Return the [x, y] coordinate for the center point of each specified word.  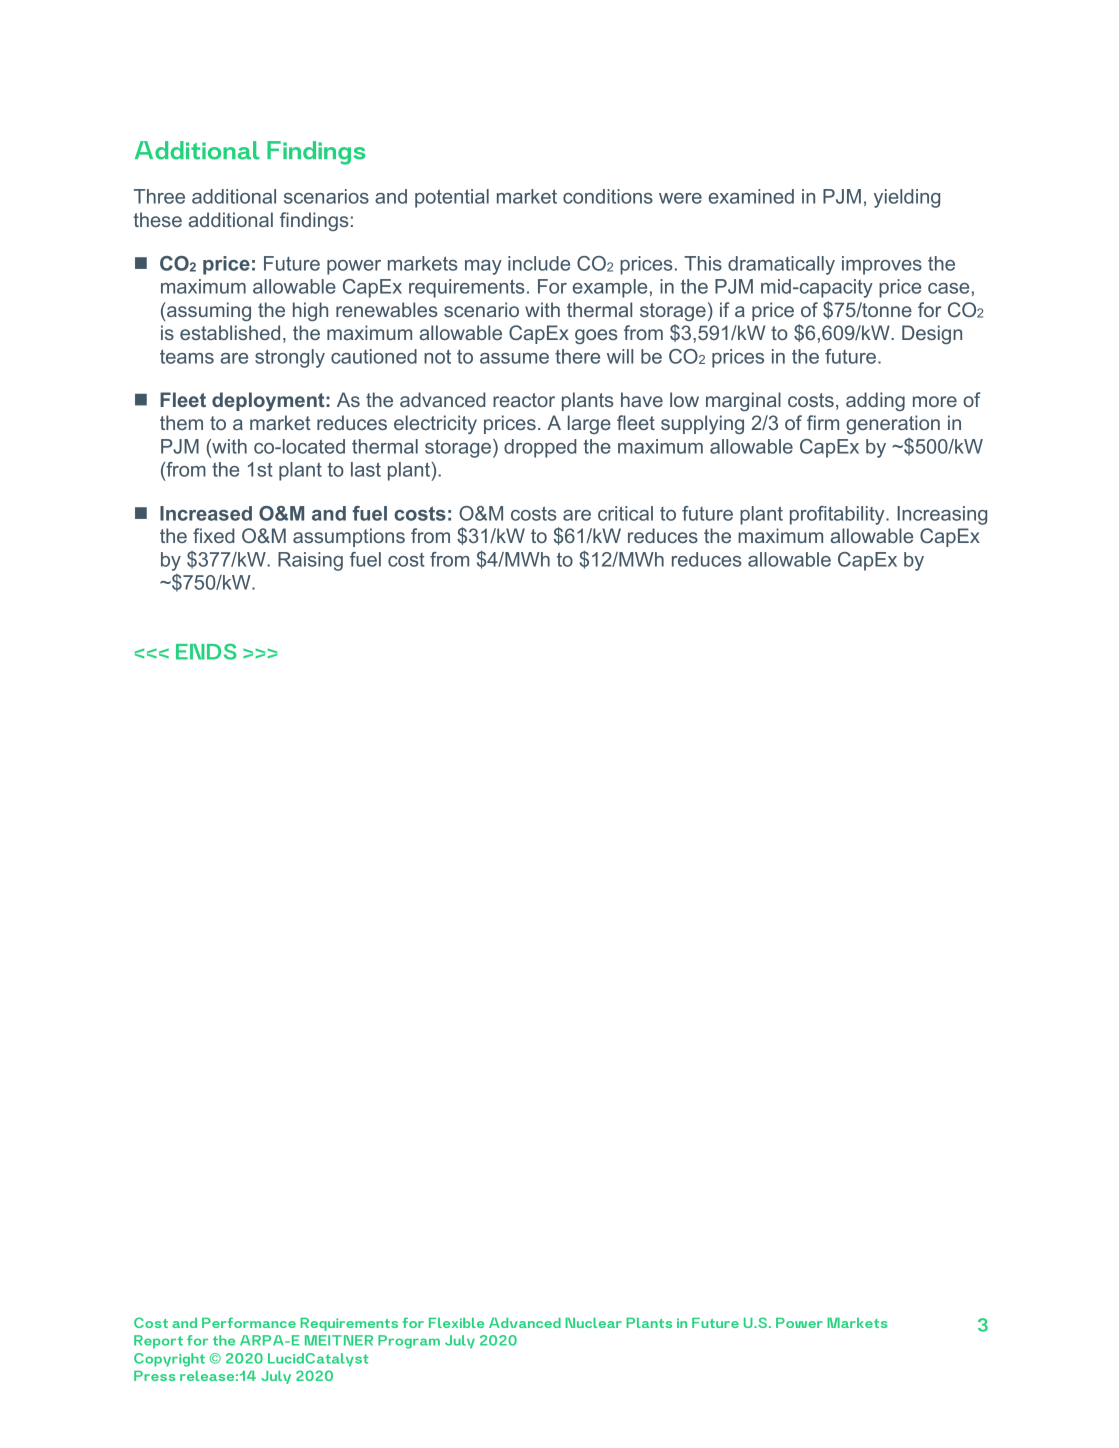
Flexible [456, 1323]
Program [409, 1342]
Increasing [942, 515]
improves [882, 265]
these [157, 219]
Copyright [169, 1360]
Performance [249, 1322]
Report [158, 1342]
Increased [206, 513]
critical [625, 513]
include [539, 263]
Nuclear [593, 1323]
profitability [838, 515]
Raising [310, 561]
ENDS [206, 651]
